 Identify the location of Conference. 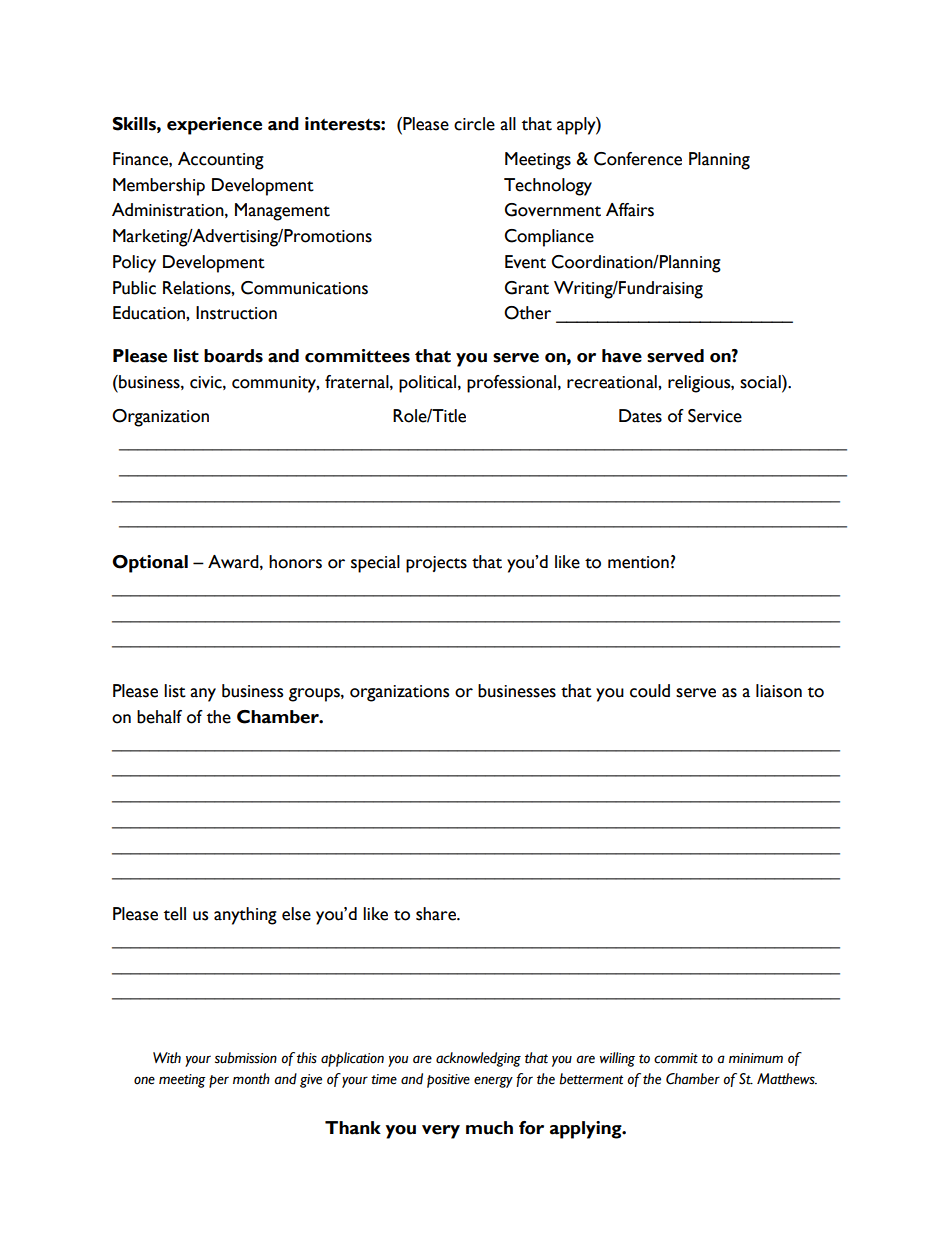
(638, 159).
